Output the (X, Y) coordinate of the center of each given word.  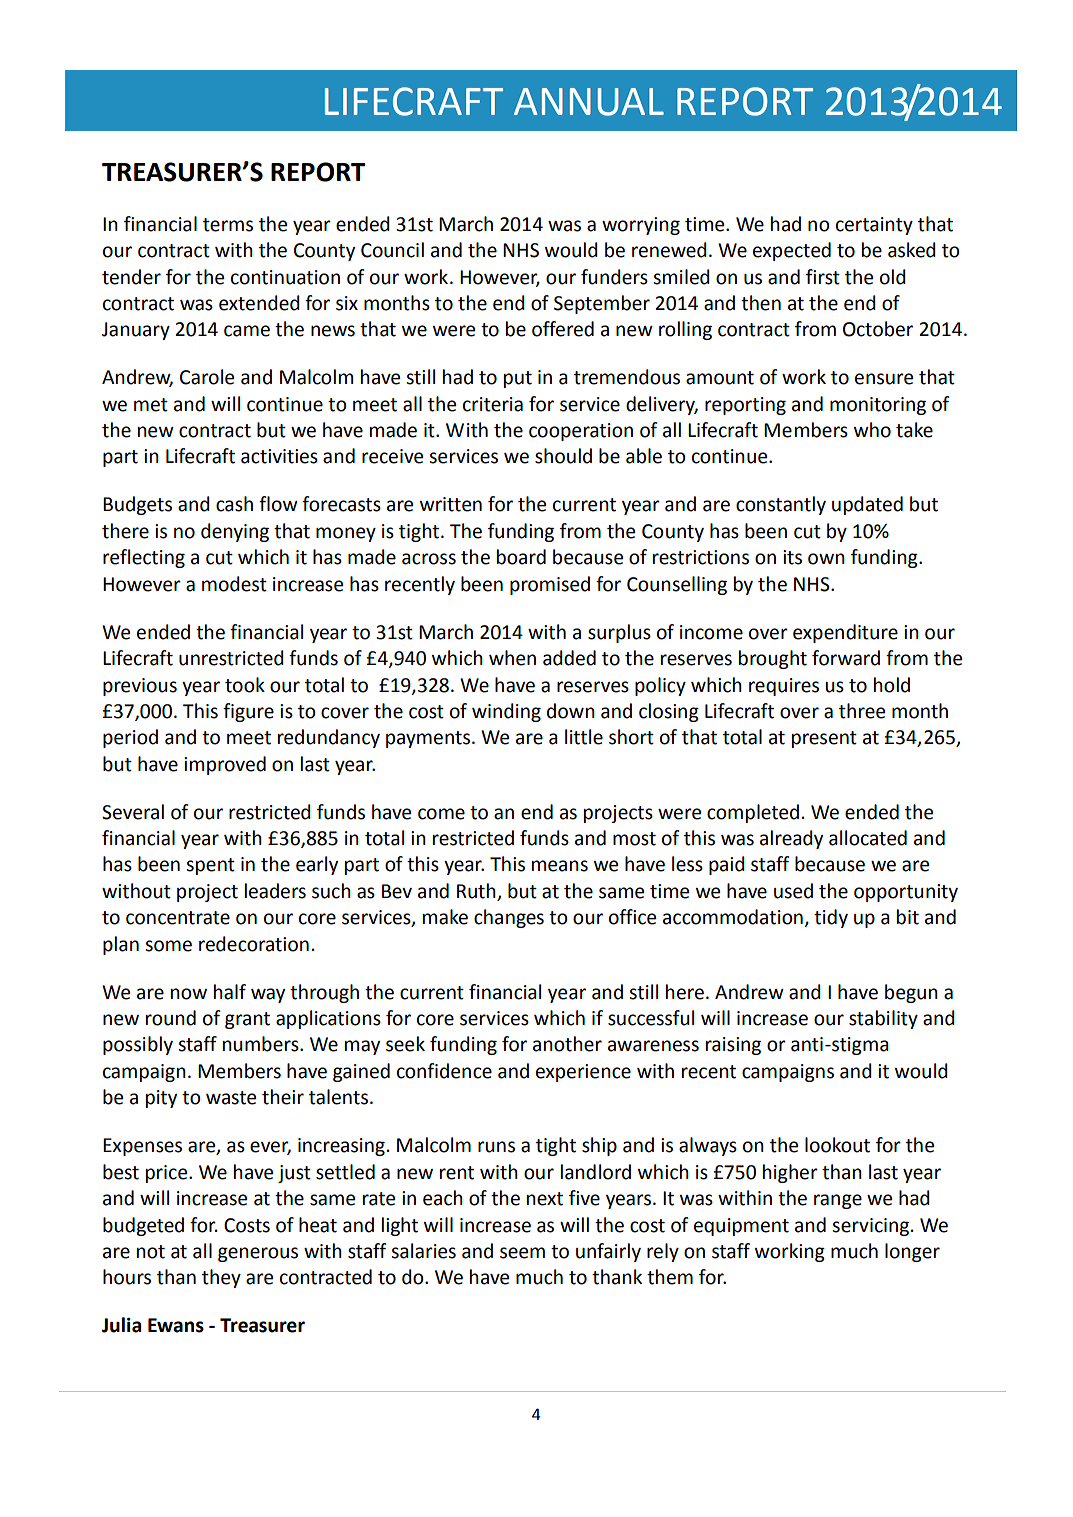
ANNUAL (589, 102)
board (521, 557)
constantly (781, 505)
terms (228, 225)
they (221, 1278)
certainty (874, 226)
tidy (831, 918)
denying (235, 532)
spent (210, 866)
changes (509, 918)
